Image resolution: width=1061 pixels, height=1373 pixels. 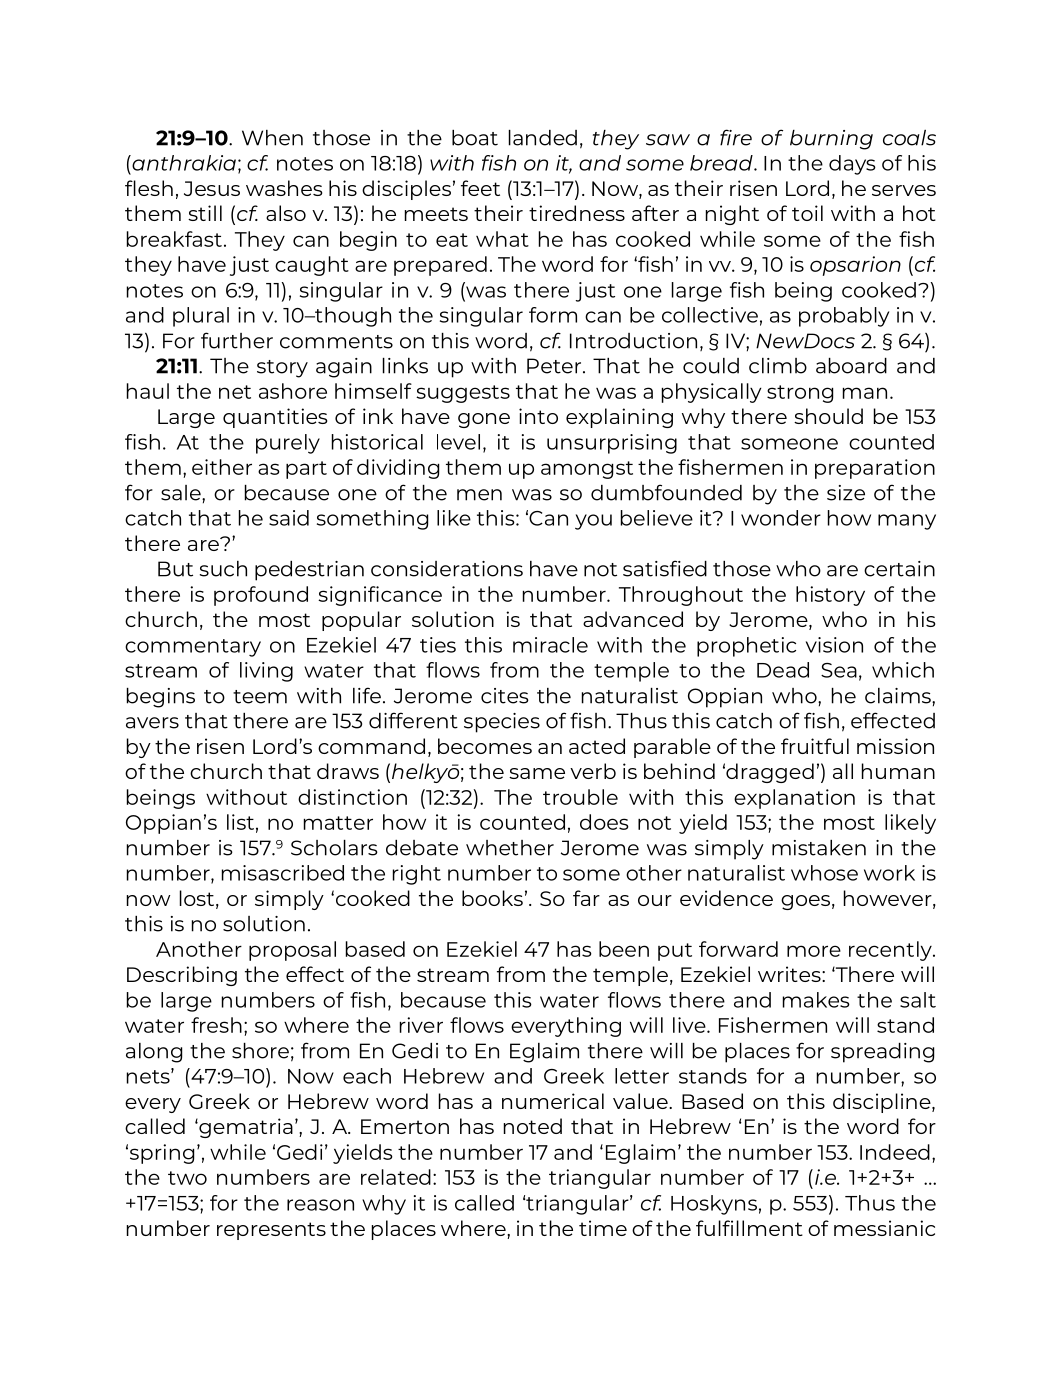 What do you see at coordinates (852, 165) in the image?
I see `days` at bounding box center [852, 165].
